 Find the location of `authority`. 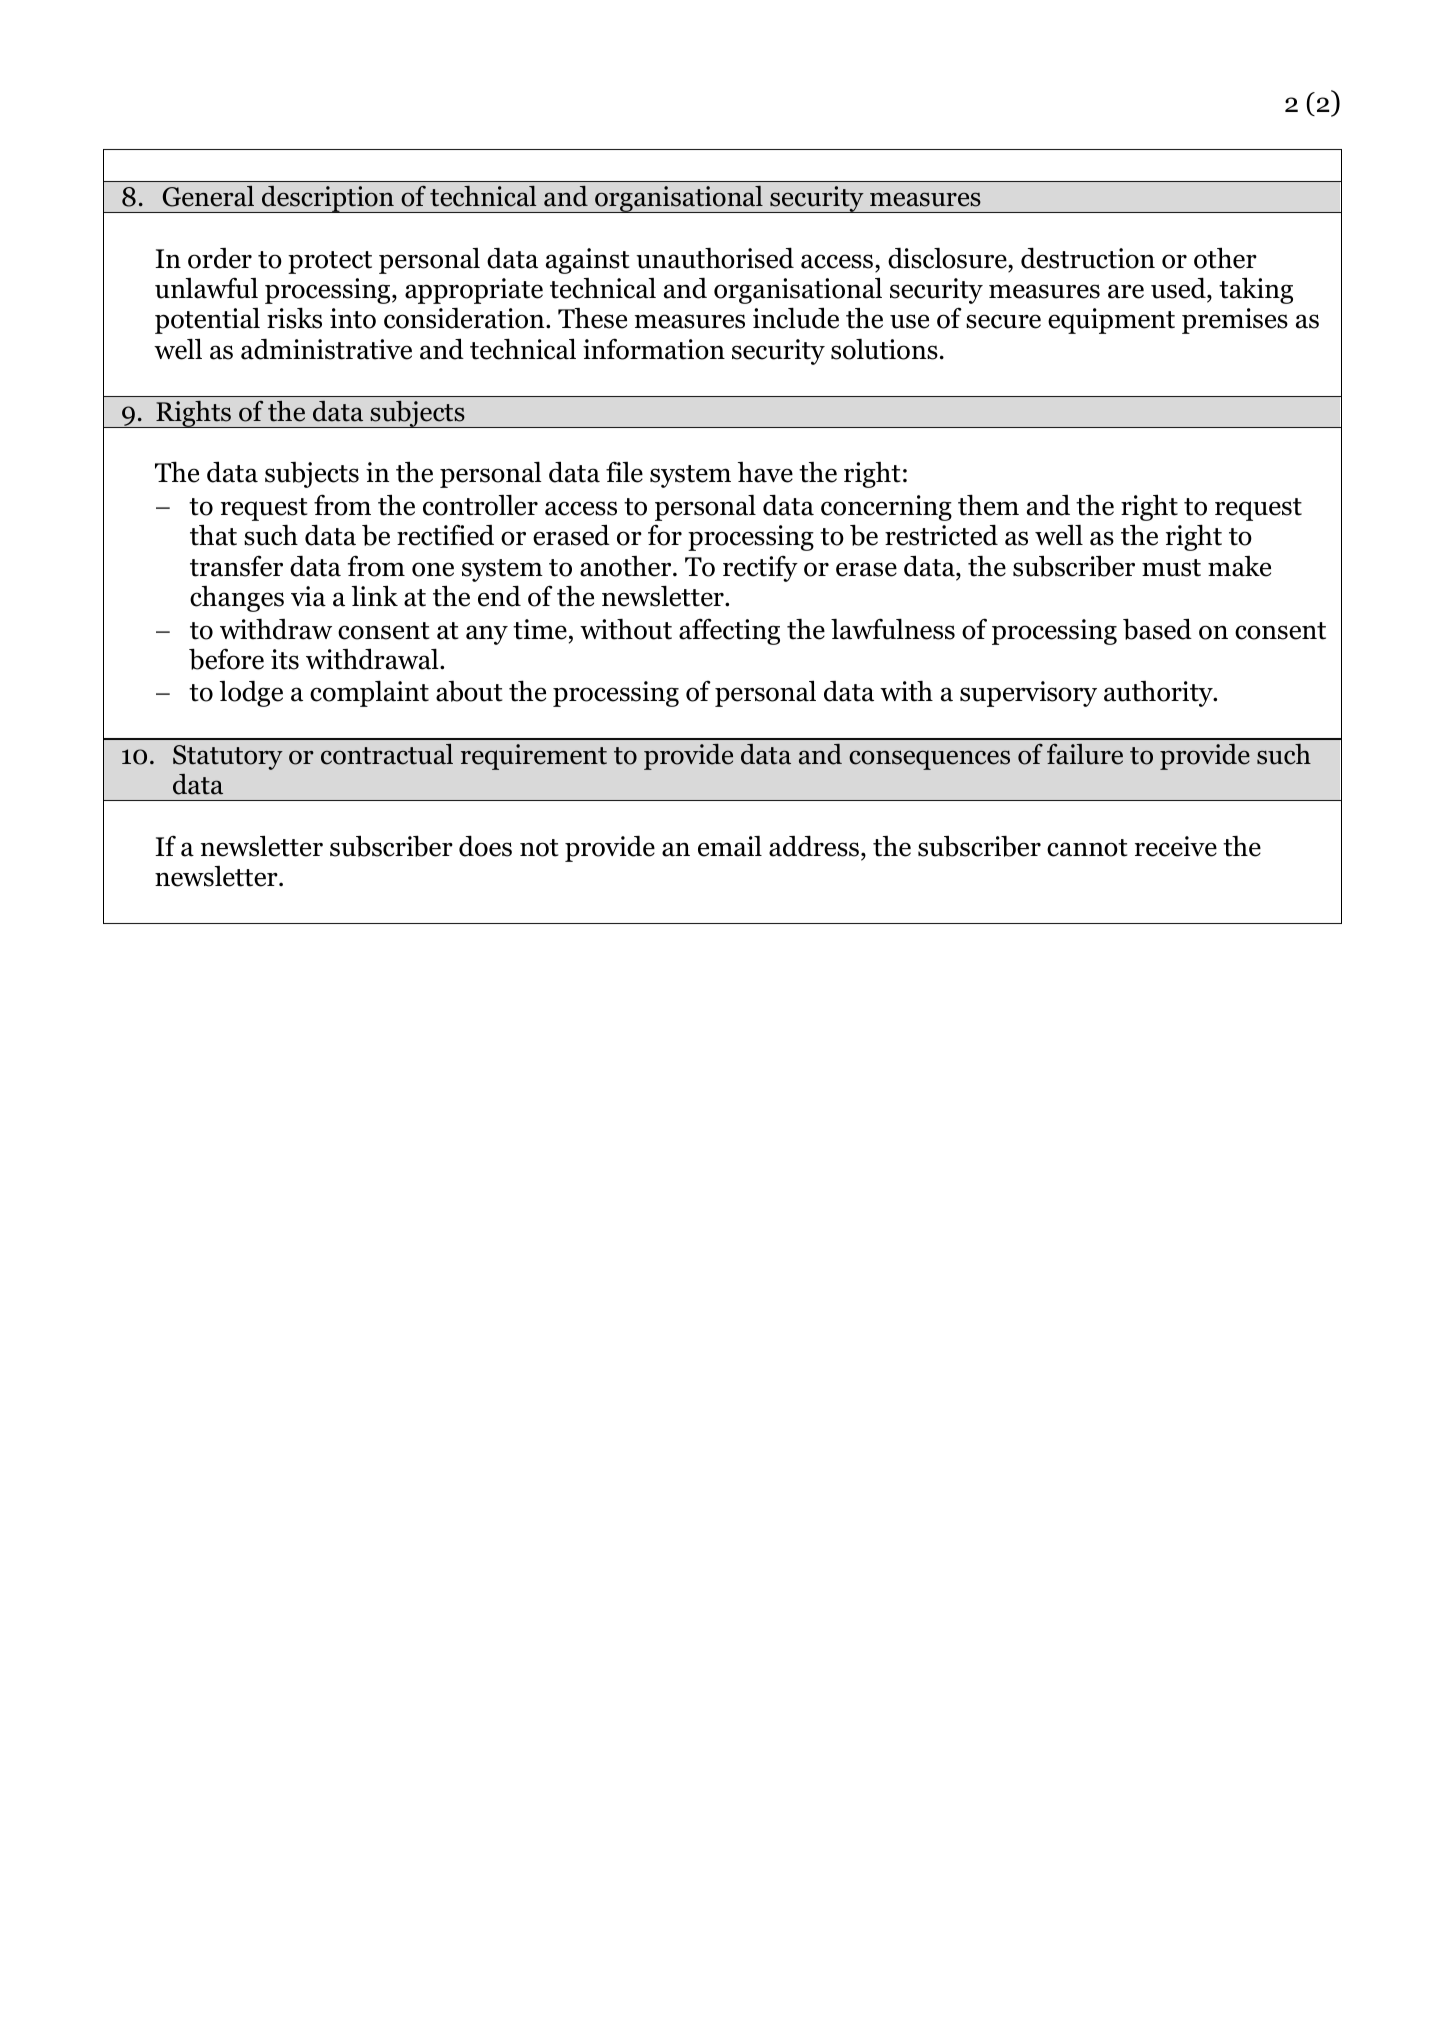

authority is located at coordinates (1159, 694).
